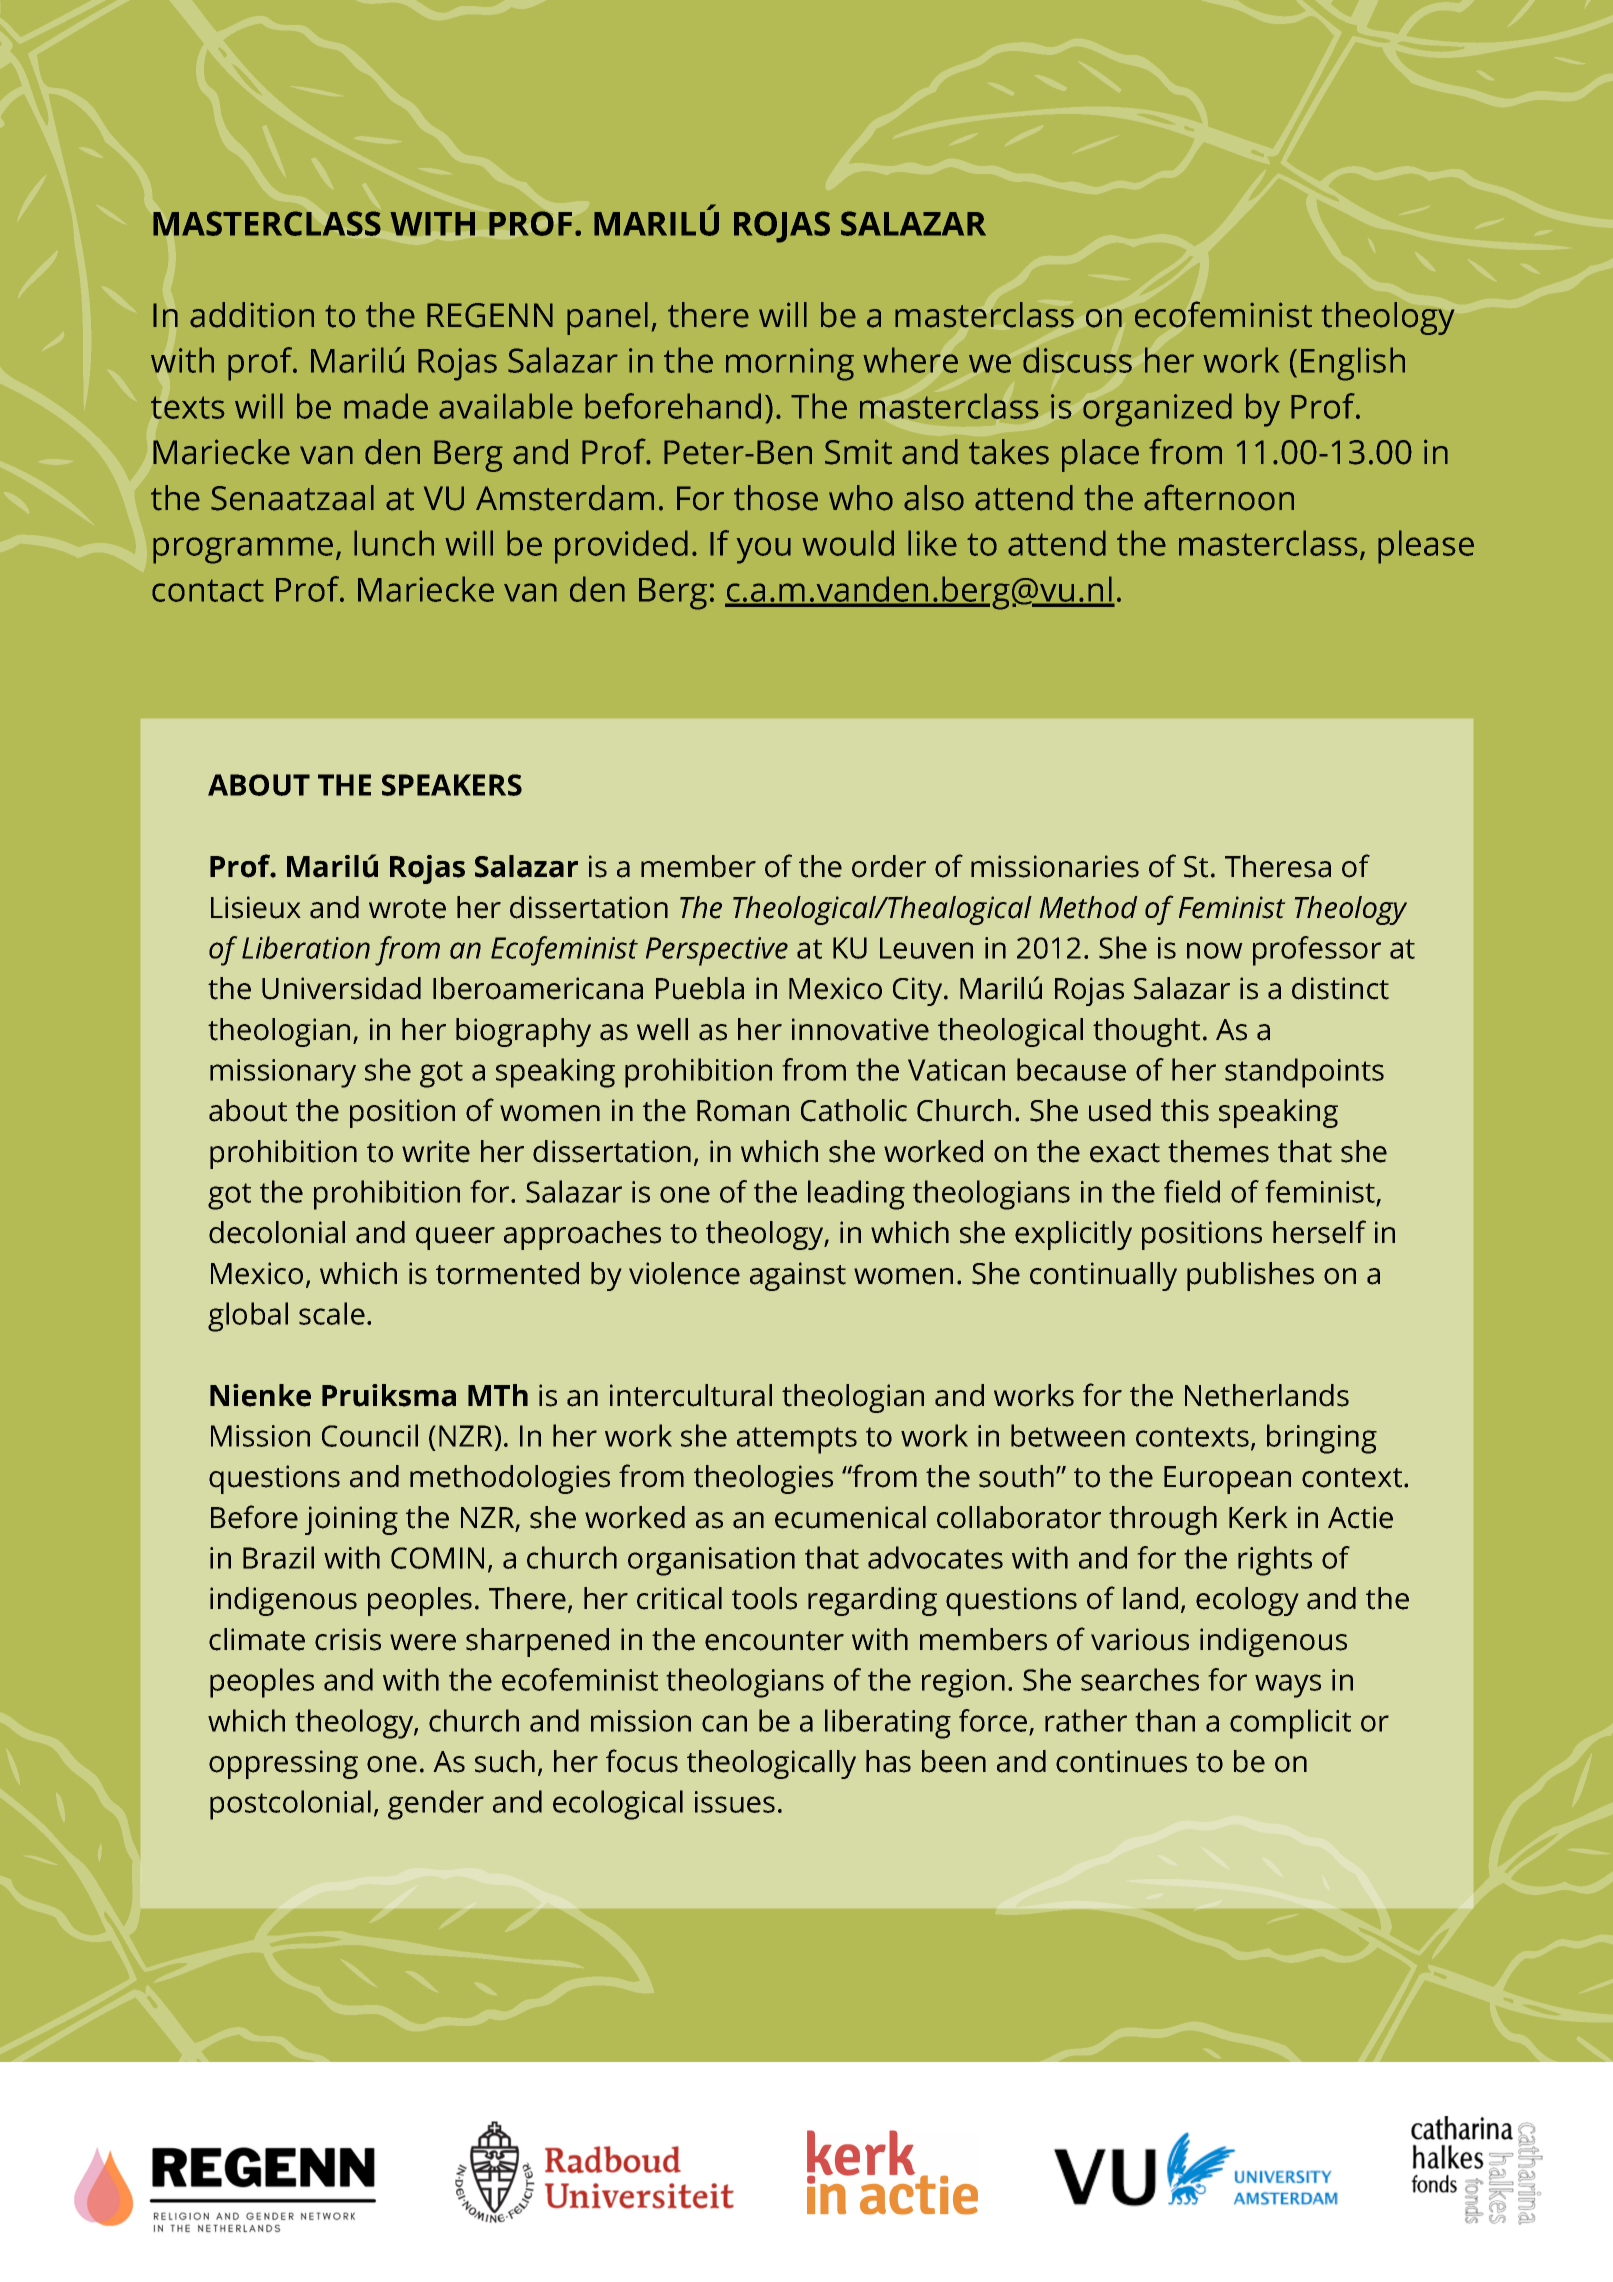 This screenshot has height=2282, width=1613. What do you see at coordinates (1250, 1276) in the screenshot?
I see `publishes` at bounding box center [1250, 1276].
